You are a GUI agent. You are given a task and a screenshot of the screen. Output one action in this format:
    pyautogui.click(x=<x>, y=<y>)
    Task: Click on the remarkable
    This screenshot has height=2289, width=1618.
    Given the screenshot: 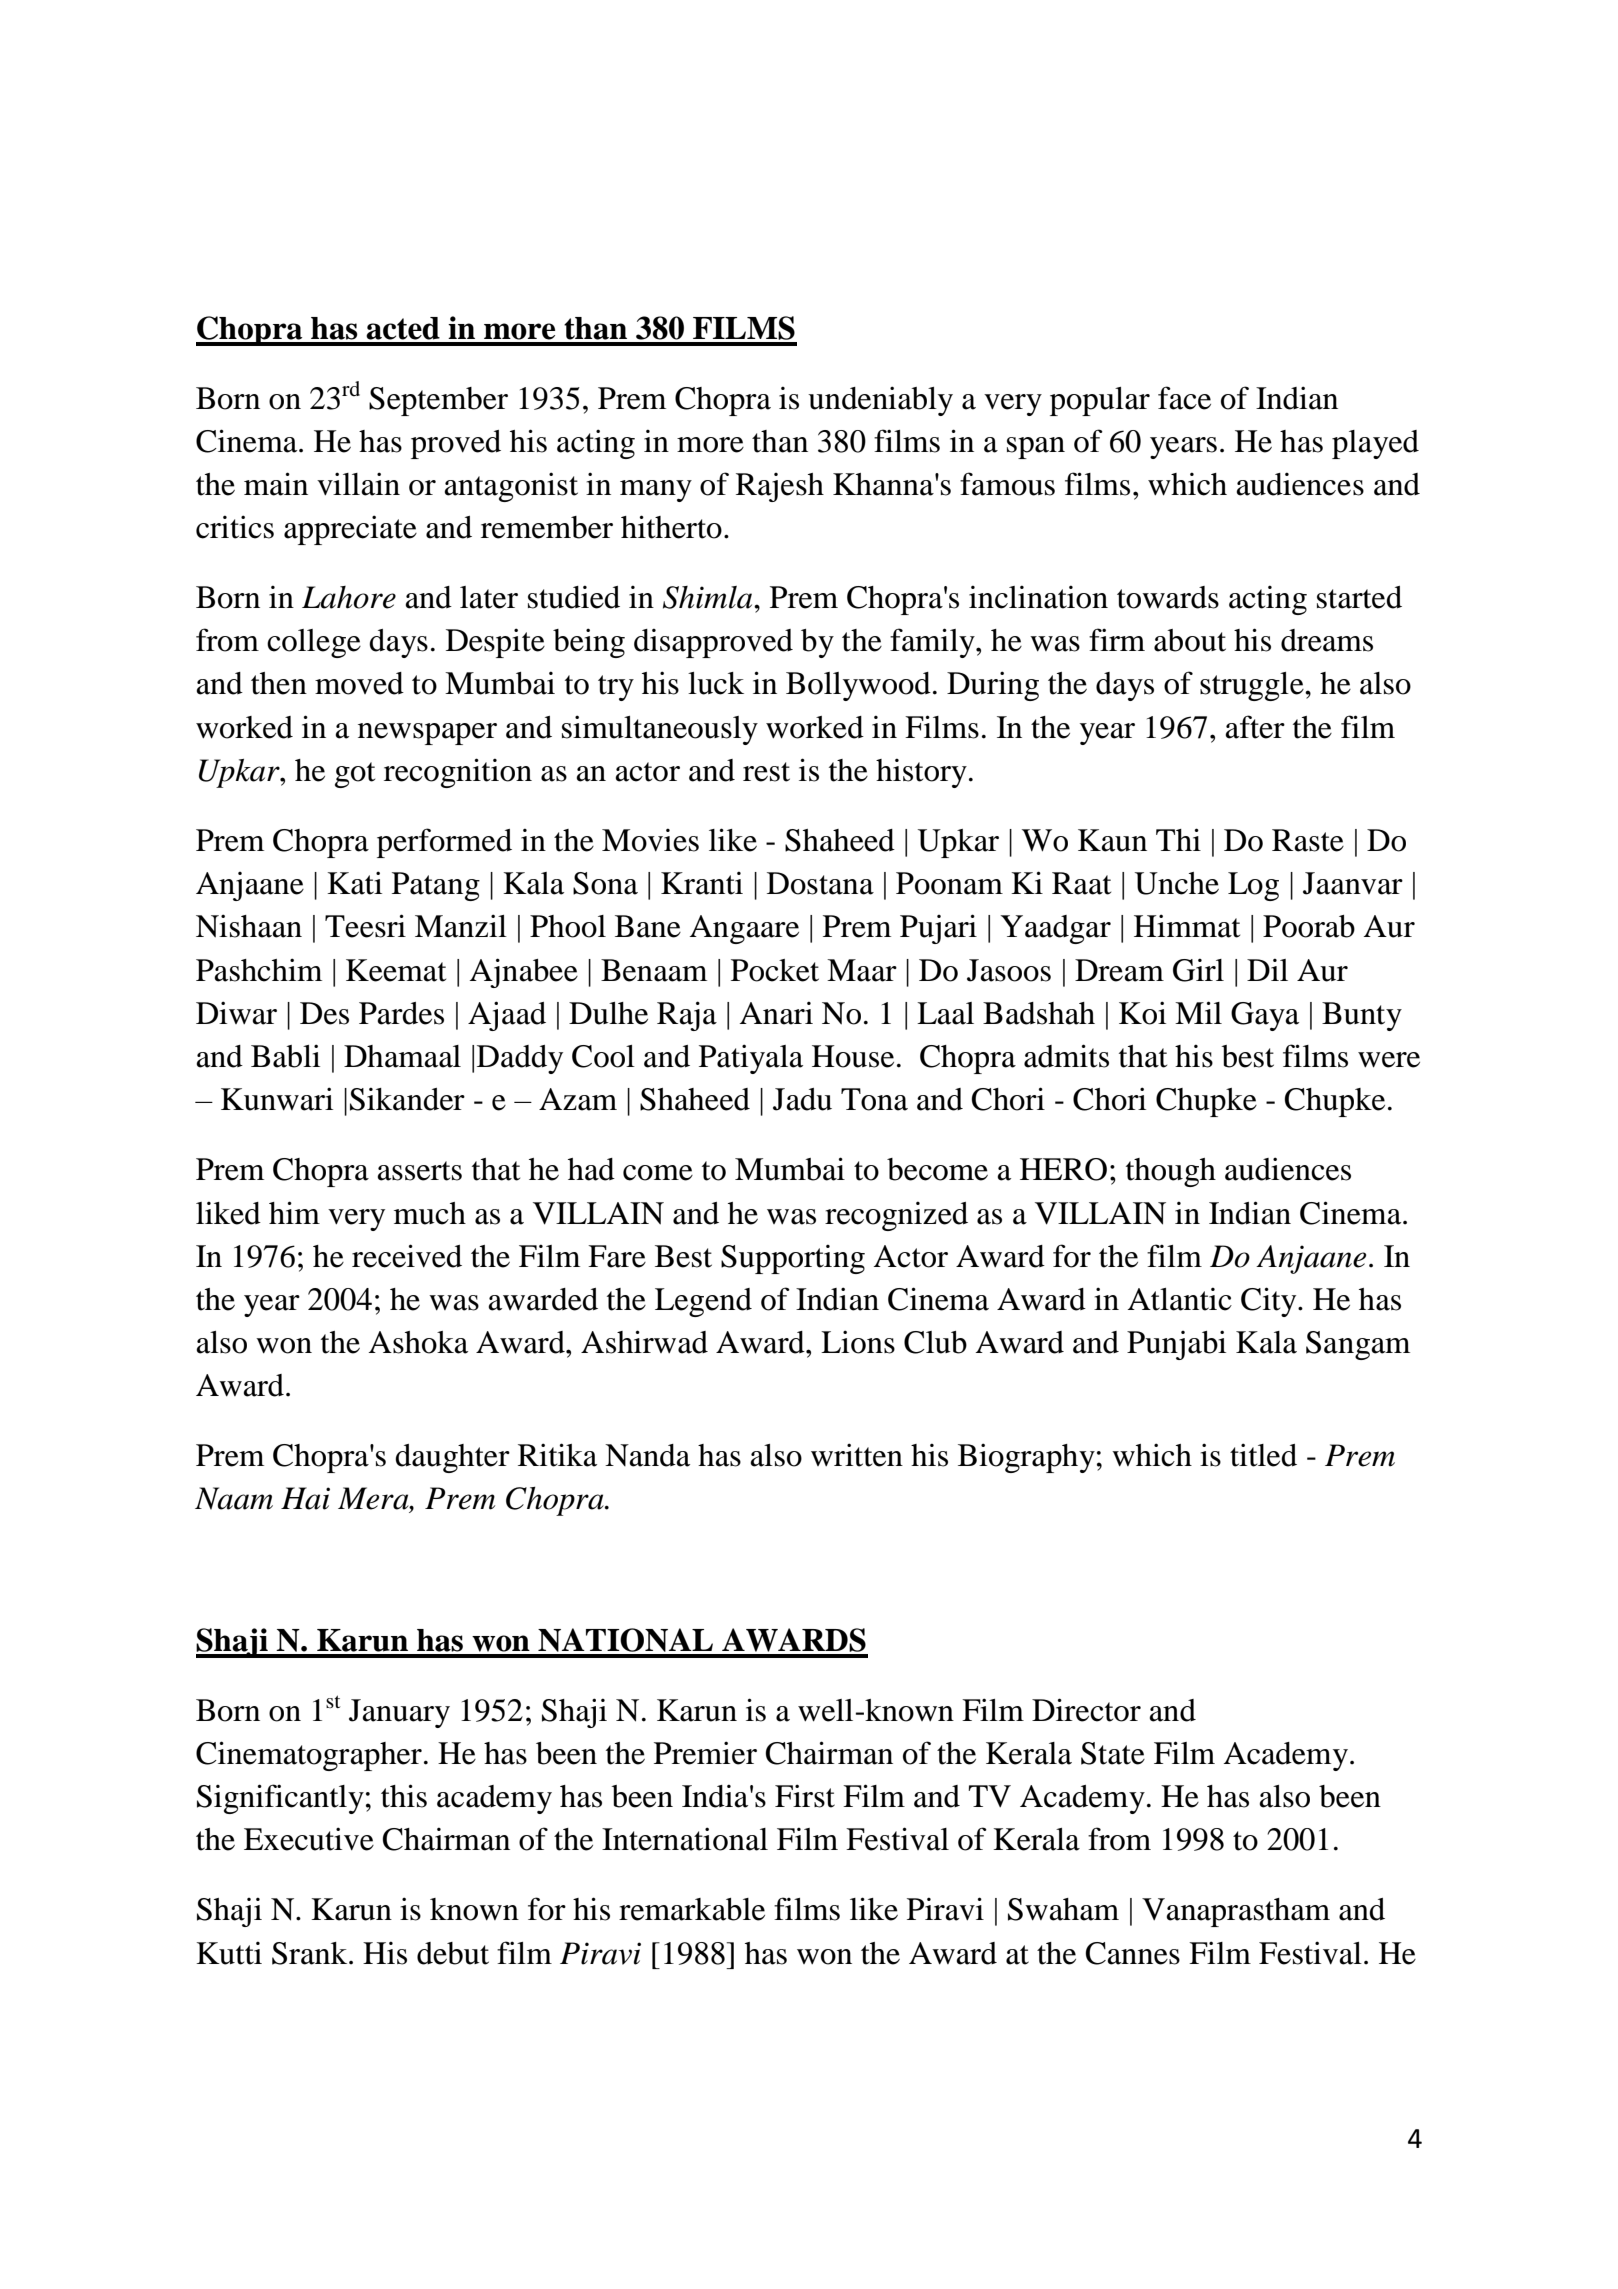 What is the action you would take?
    pyautogui.click(x=692, y=1909)
